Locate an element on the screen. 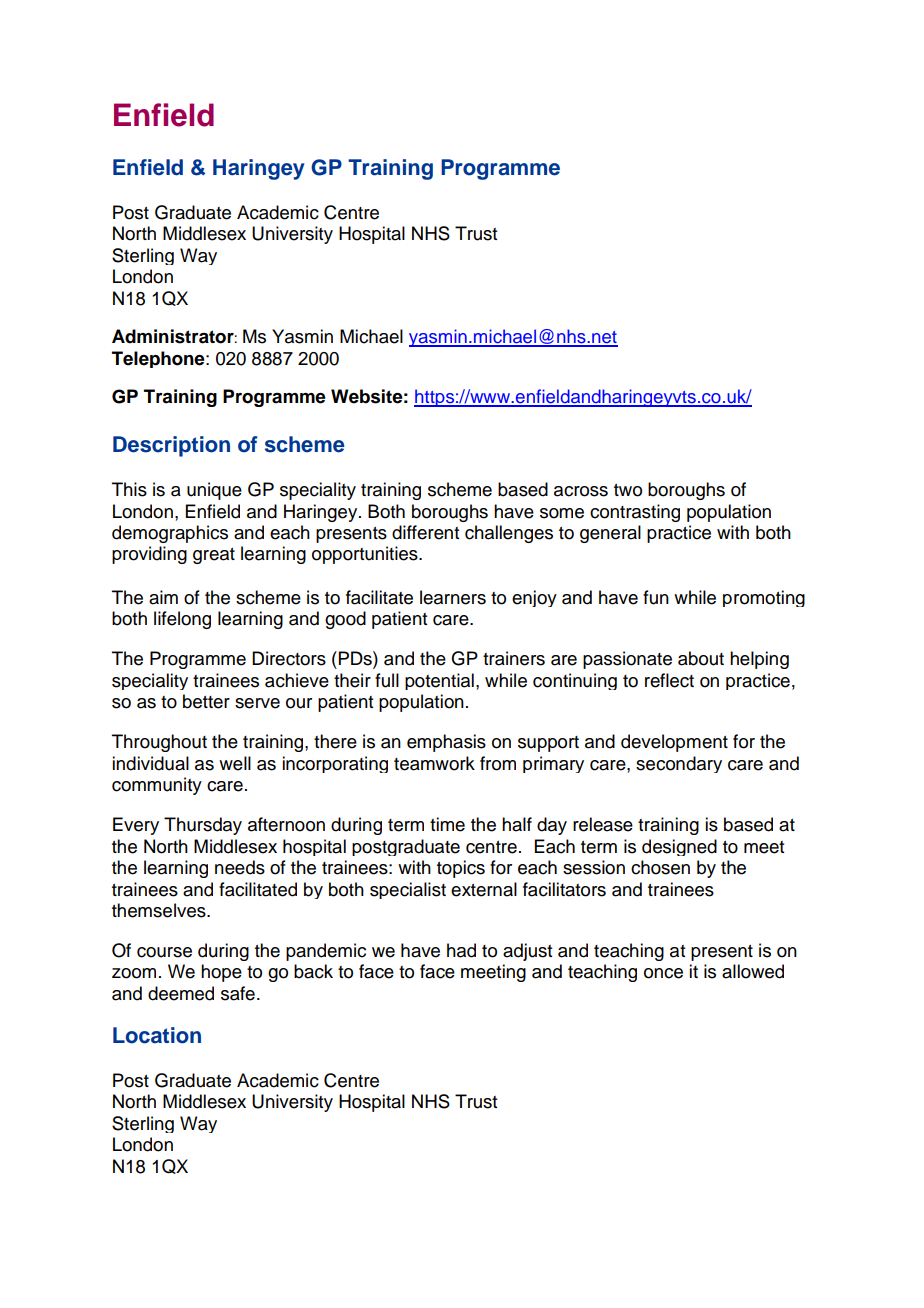 This screenshot has width=924, height=1308. deemed is located at coordinates (181, 993).
